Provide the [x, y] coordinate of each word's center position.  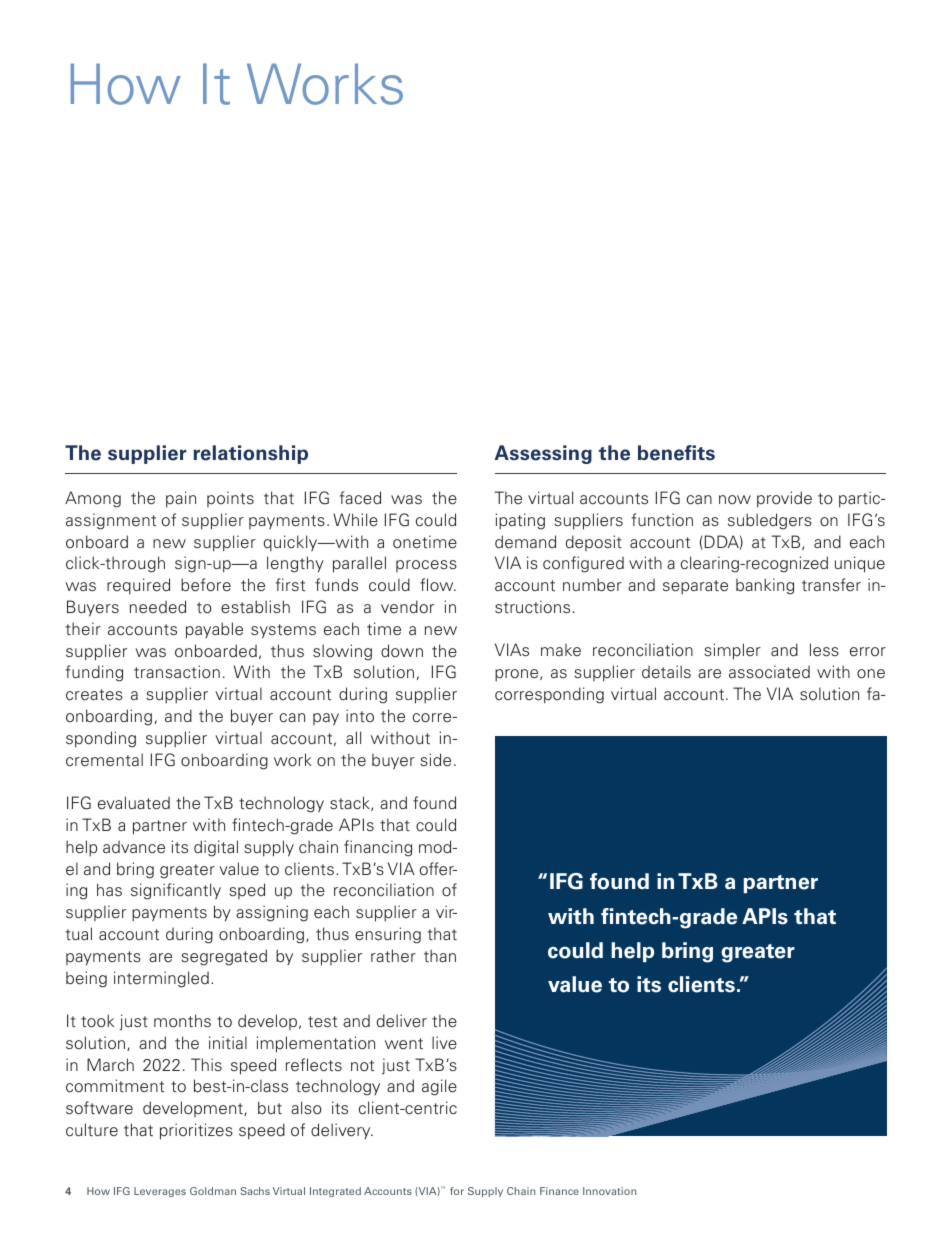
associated [769, 672]
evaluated [134, 803]
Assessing [543, 454]
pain [181, 499]
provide [784, 499]
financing [378, 848]
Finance [559, 1191]
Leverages [160, 1192]
